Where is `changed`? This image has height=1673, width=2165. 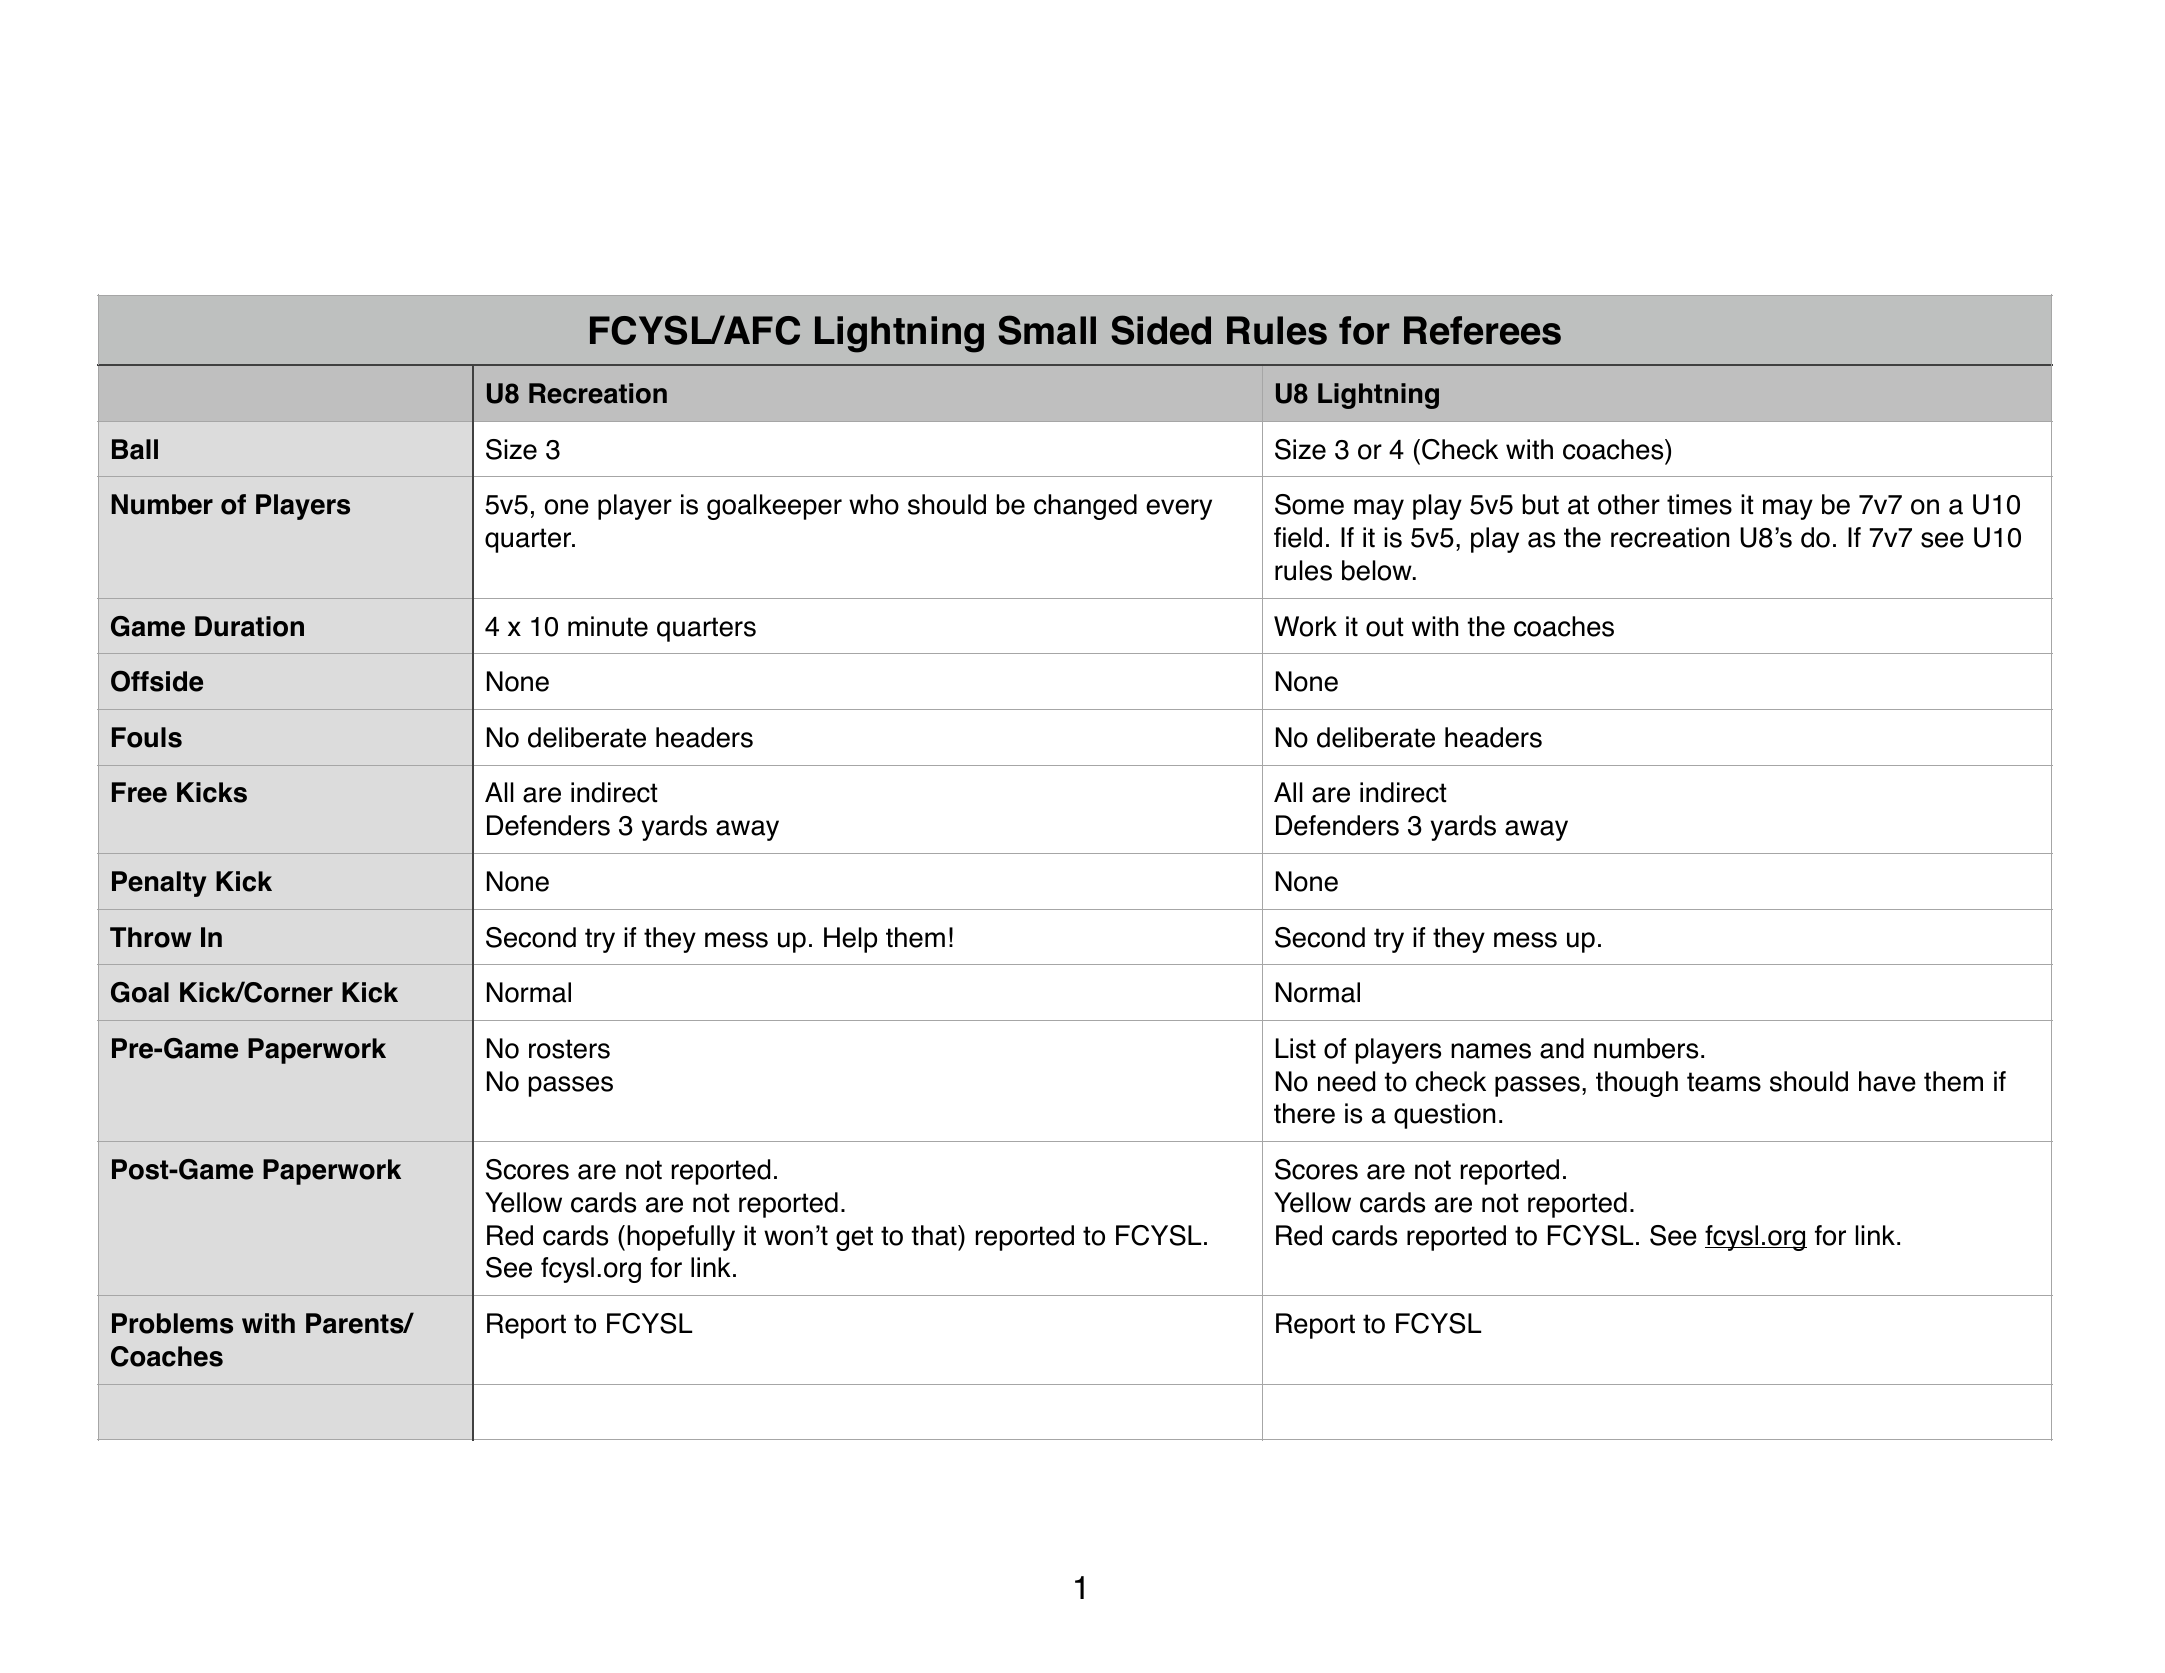
changed is located at coordinates (1085, 507).
